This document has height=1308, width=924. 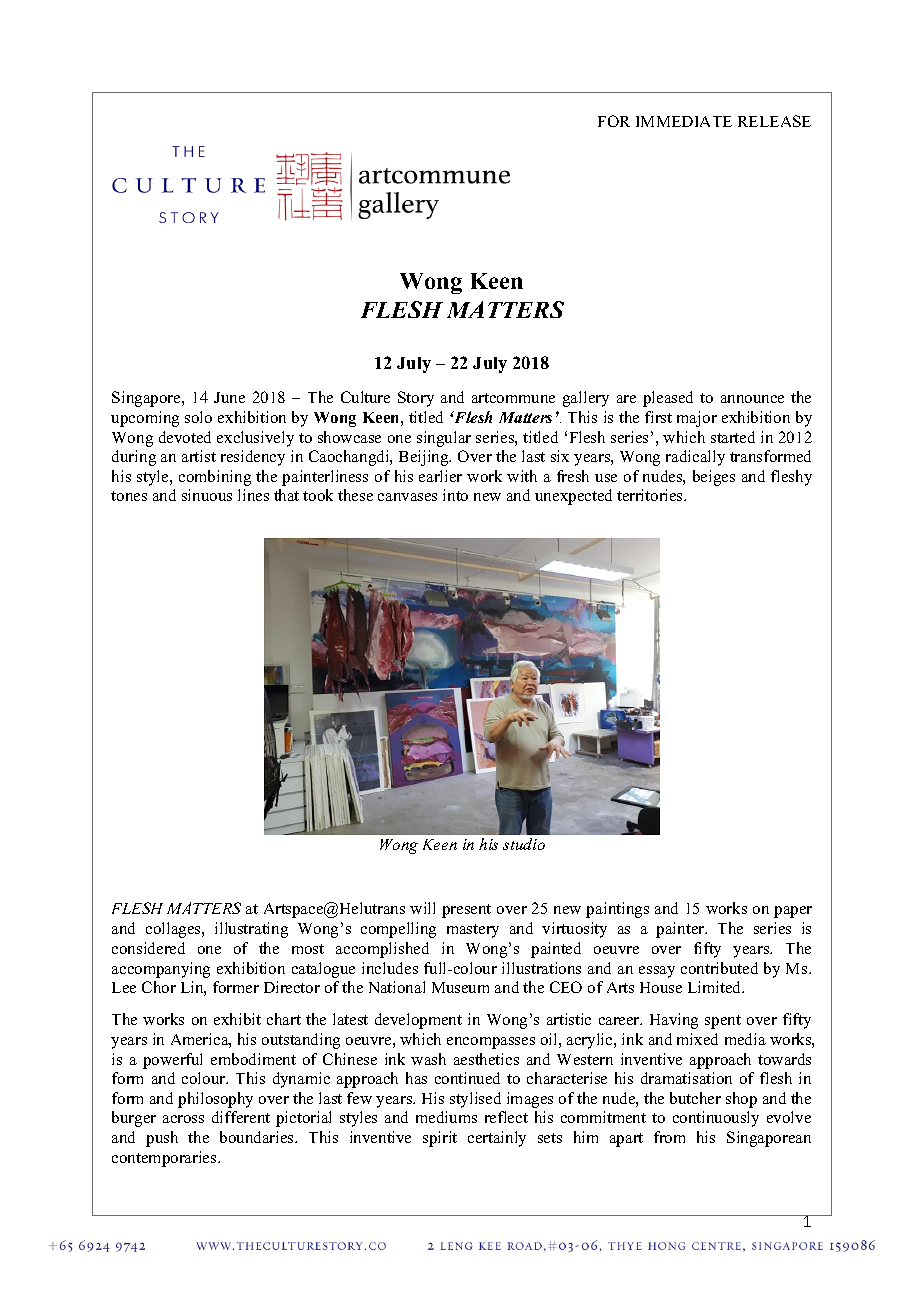 I want to click on studio, so click(x=524, y=844).
